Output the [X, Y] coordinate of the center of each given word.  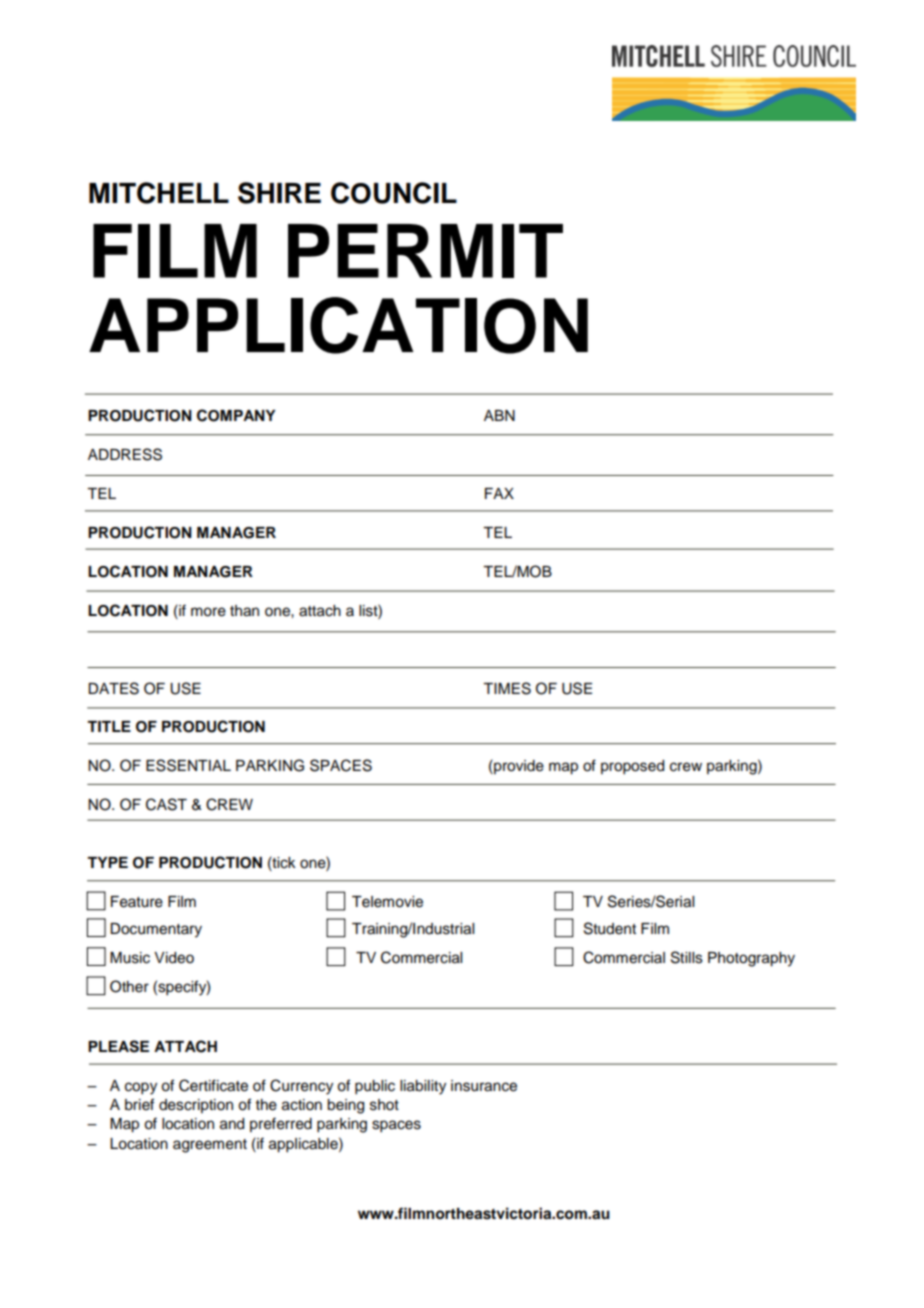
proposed [632, 767]
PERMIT [425, 251]
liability [423, 1087]
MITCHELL [159, 193]
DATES [113, 688]
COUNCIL [394, 193]
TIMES [507, 688]
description [196, 1106]
